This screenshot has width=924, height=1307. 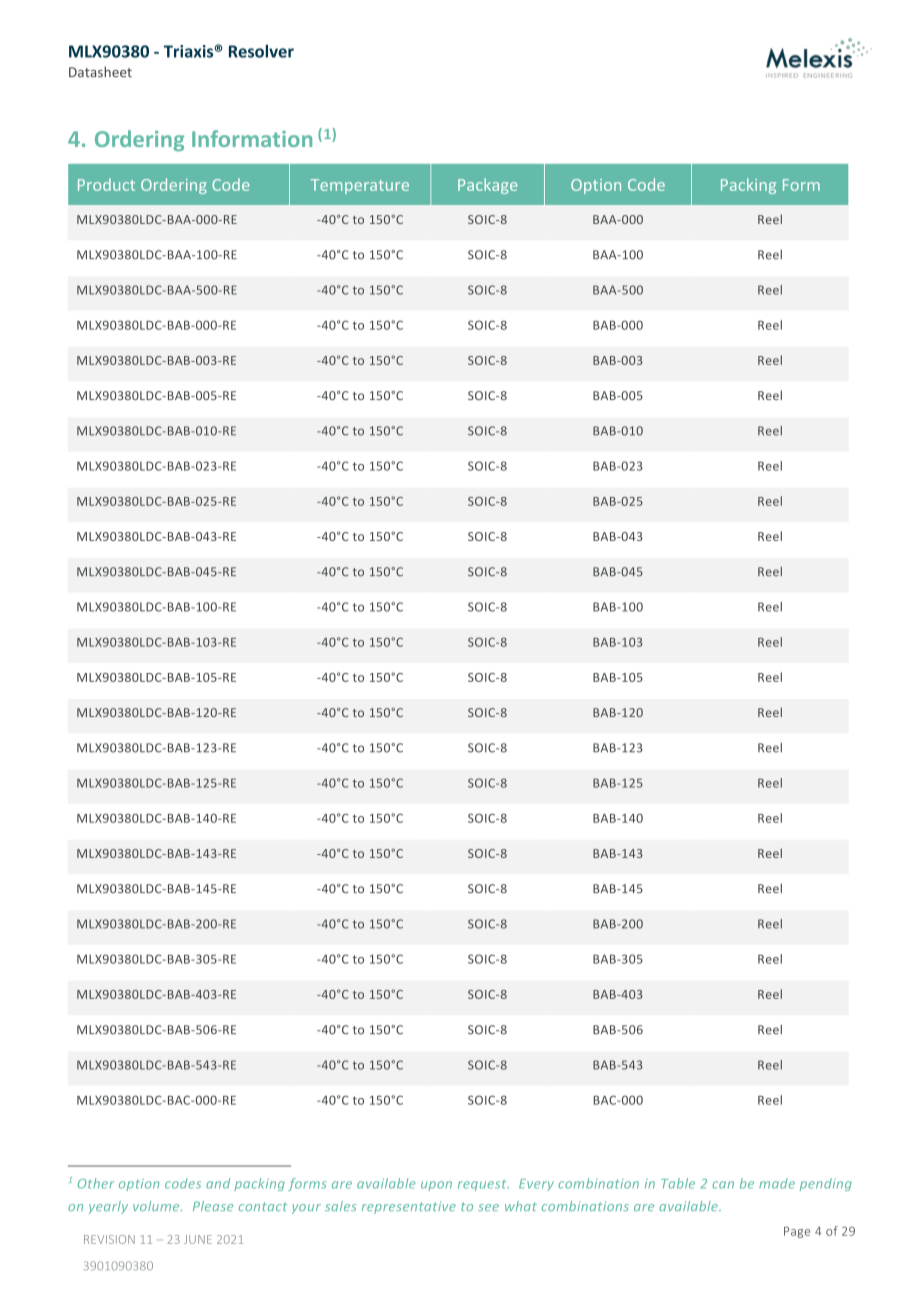 What do you see at coordinates (96, 1183) in the screenshot?
I see `Other` at bounding box center [96, 1183].
